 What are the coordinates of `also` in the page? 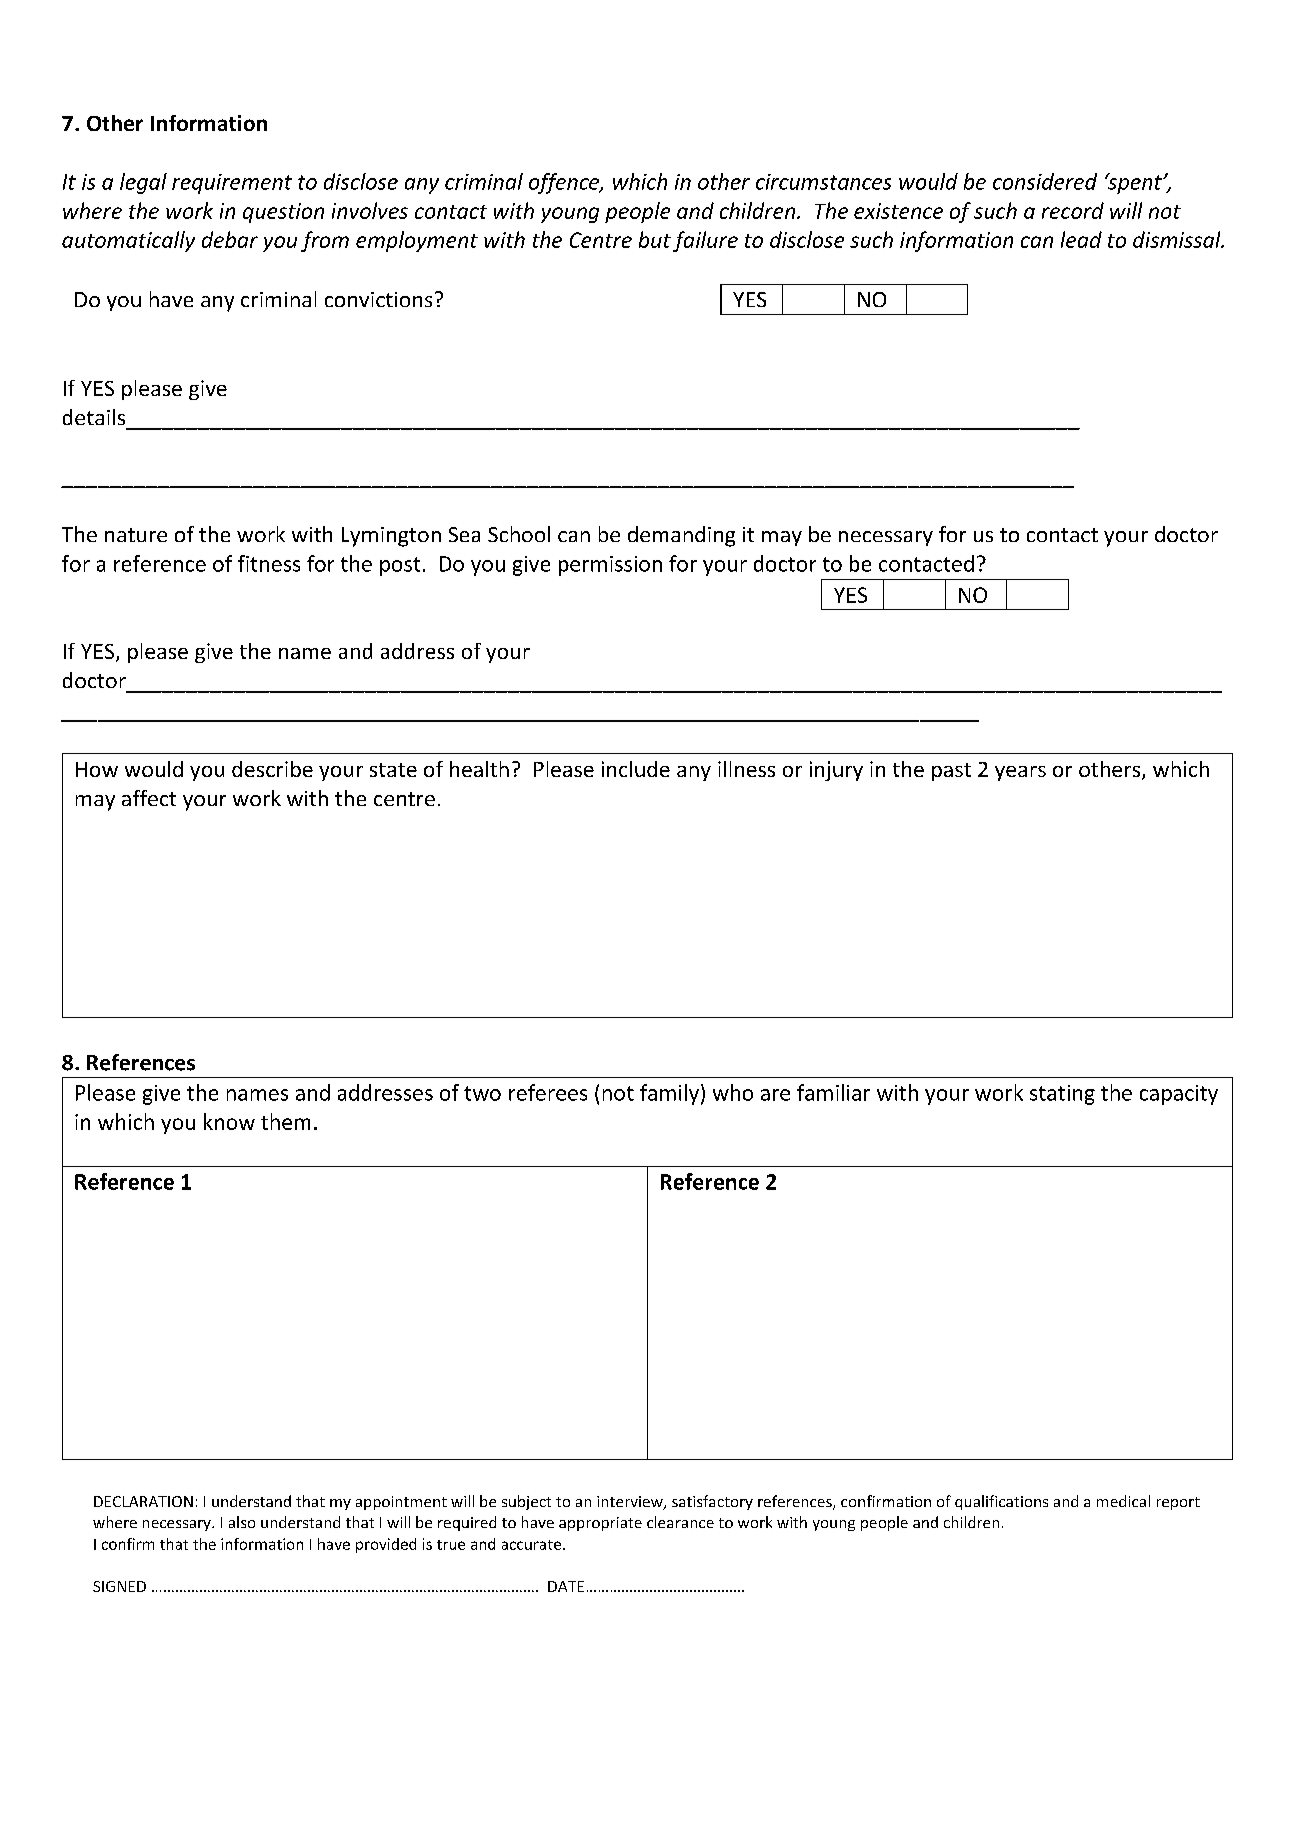 It's located at (242, 1522).
